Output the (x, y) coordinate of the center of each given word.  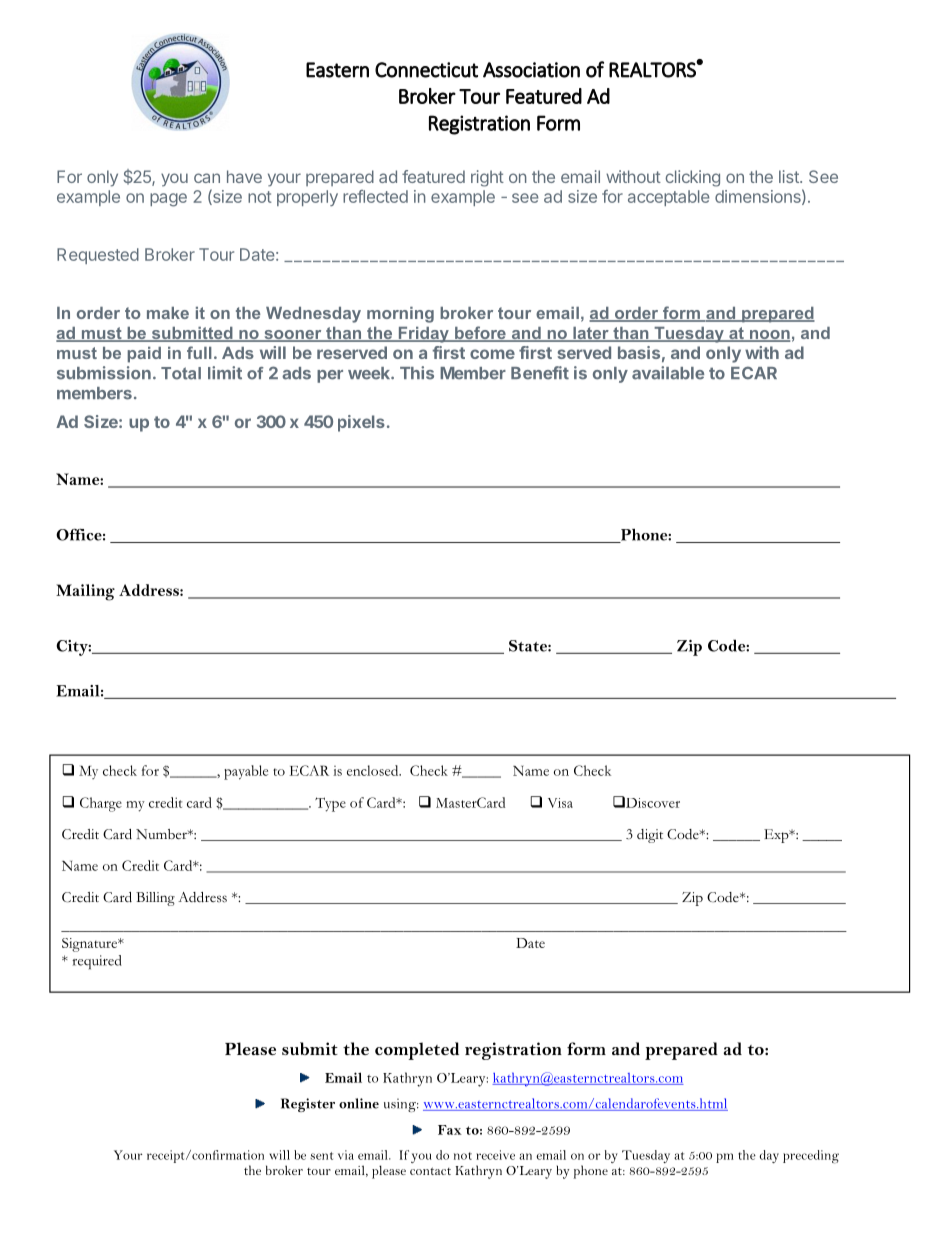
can (207, 178)
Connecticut (426, 70)
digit (650, 836)
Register (308, 1105)
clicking (692, 178)
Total (181, 373)
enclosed (374, 770)
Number (162, 834)
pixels (361, 423)
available (668, 373)
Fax (450, 1130)
